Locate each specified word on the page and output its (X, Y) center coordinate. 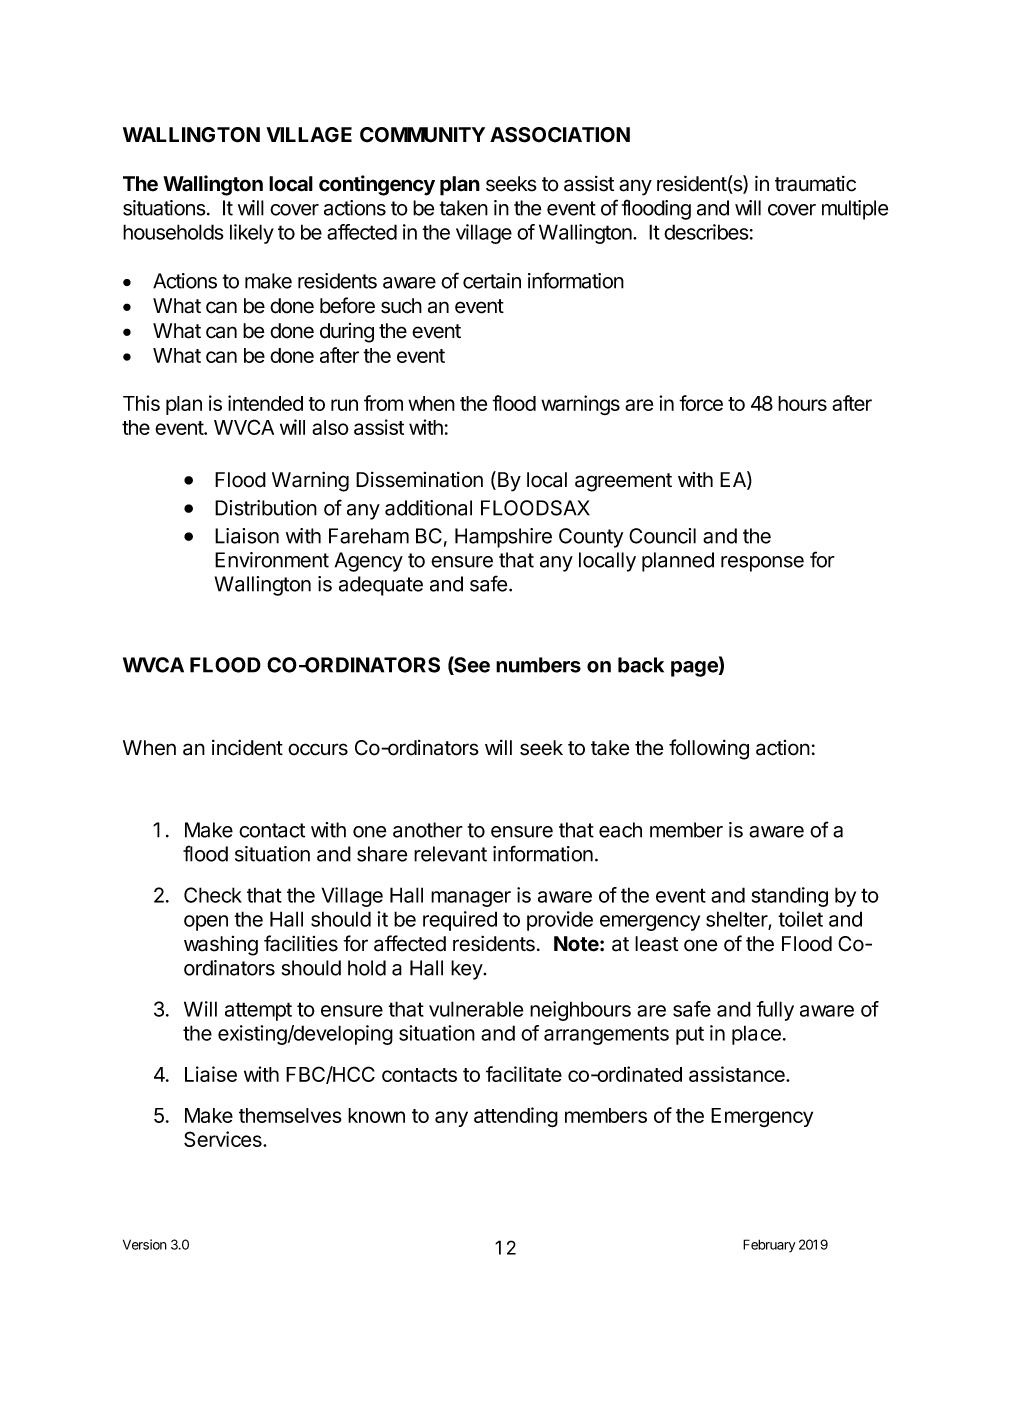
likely (252, 234)
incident (247, 747)
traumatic (815, 184)
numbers (538, 665)
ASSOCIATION (560, 135)
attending (516, 1117)
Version (145, 1244)
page (695, 669)
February (769, 1246)
